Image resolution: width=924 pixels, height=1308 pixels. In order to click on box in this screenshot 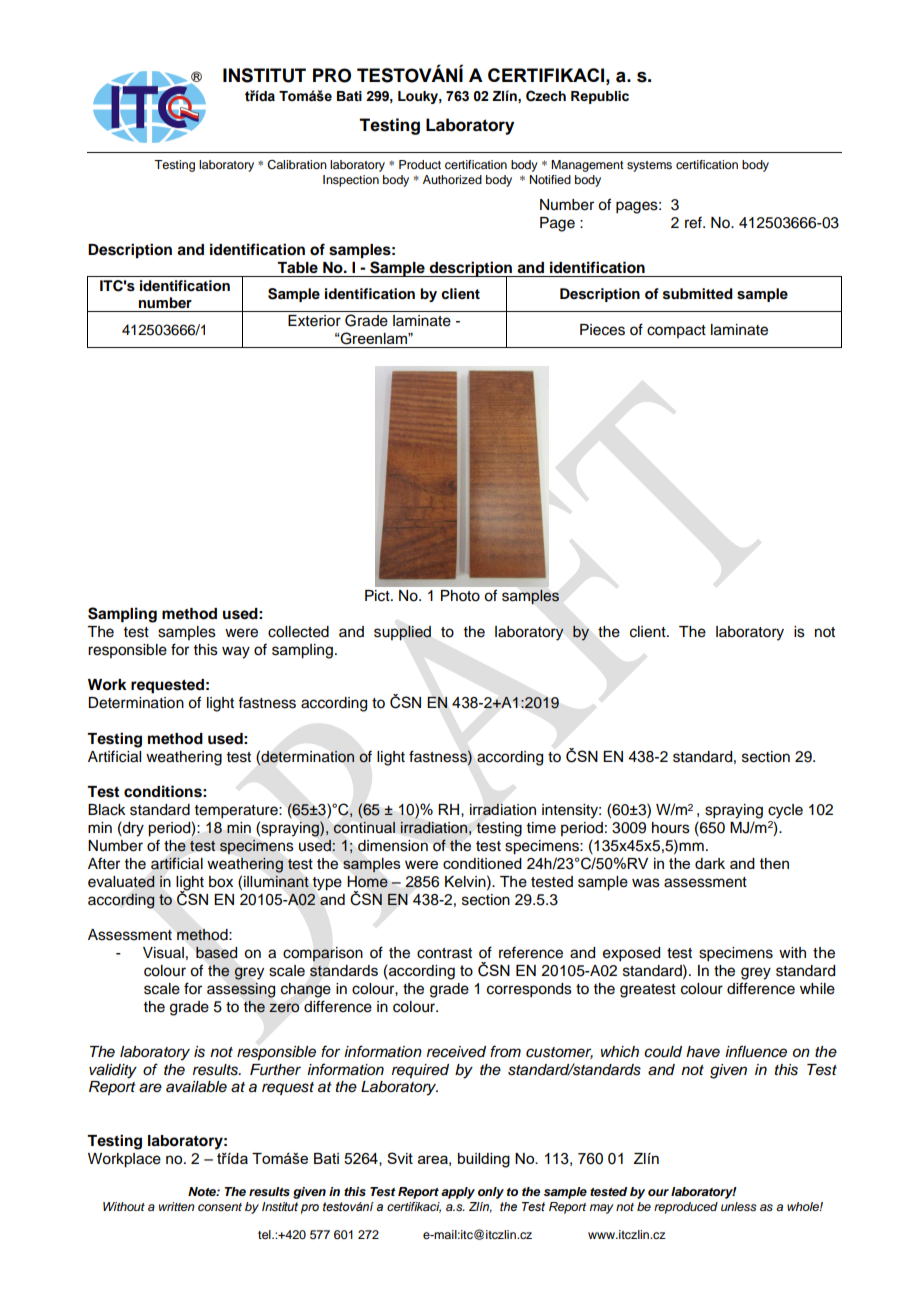, I will do `click(221, 882)`.
